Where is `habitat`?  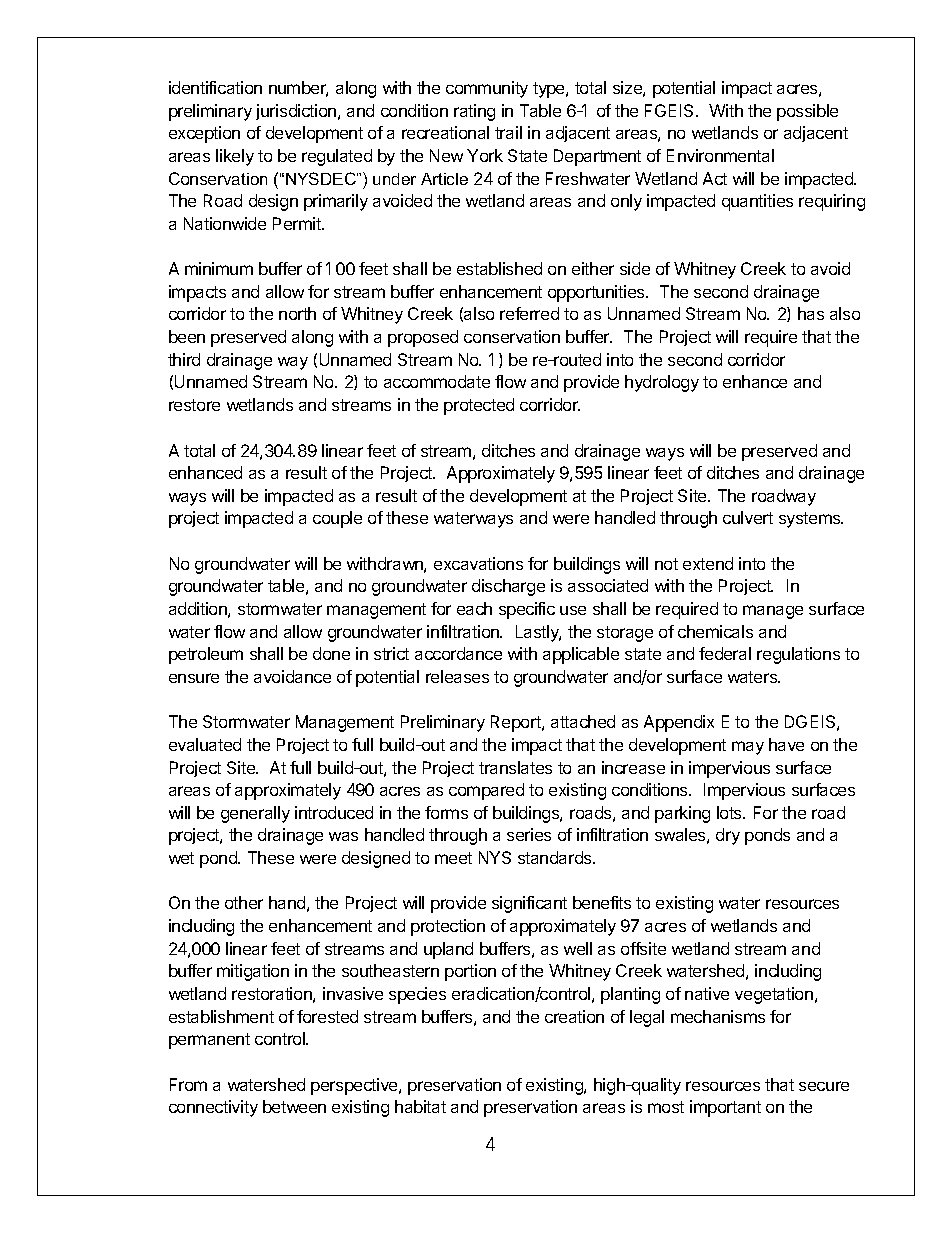
habitat is located at coordinates (420, 1106).
